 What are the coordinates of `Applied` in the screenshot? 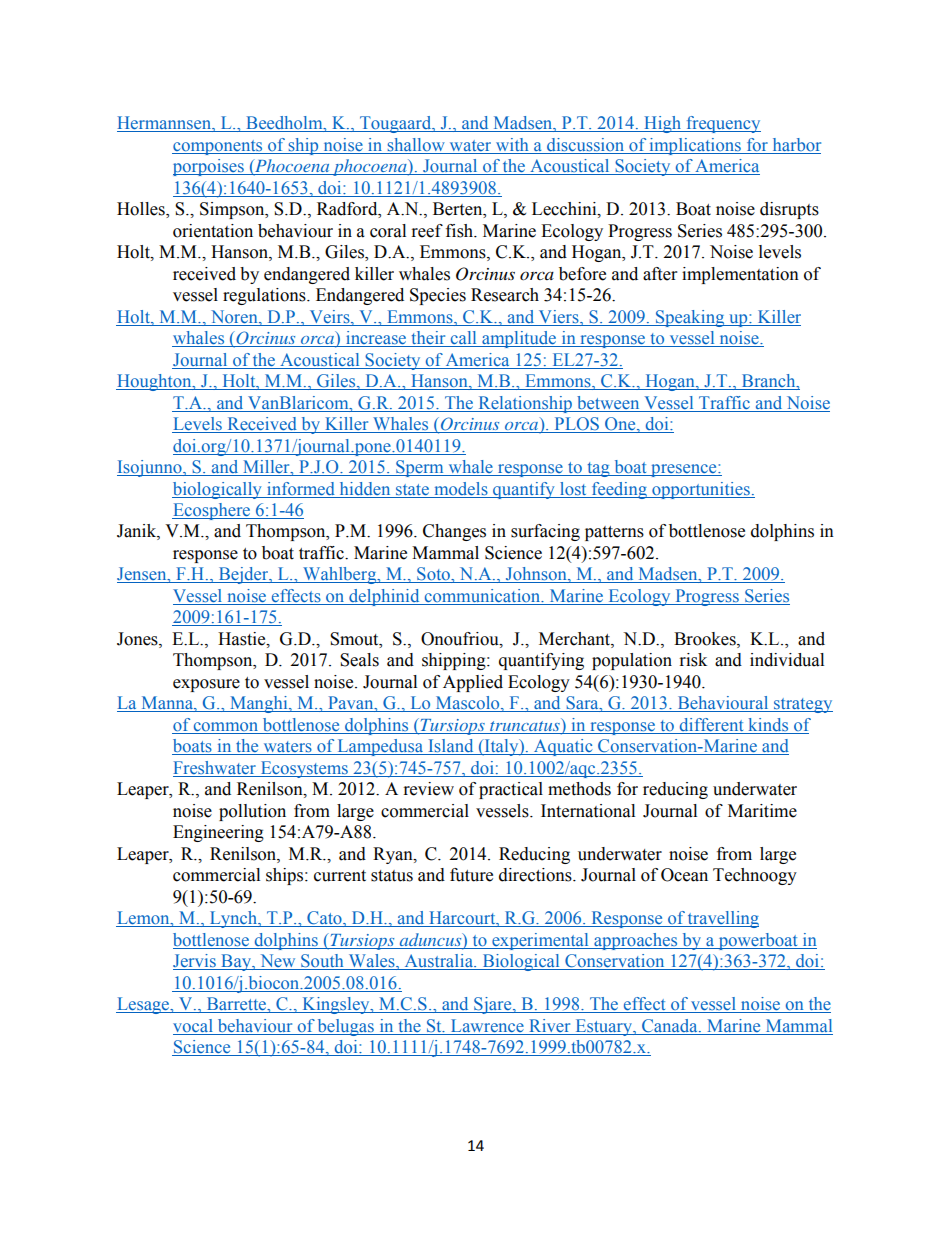 It's located at (473, 683).
